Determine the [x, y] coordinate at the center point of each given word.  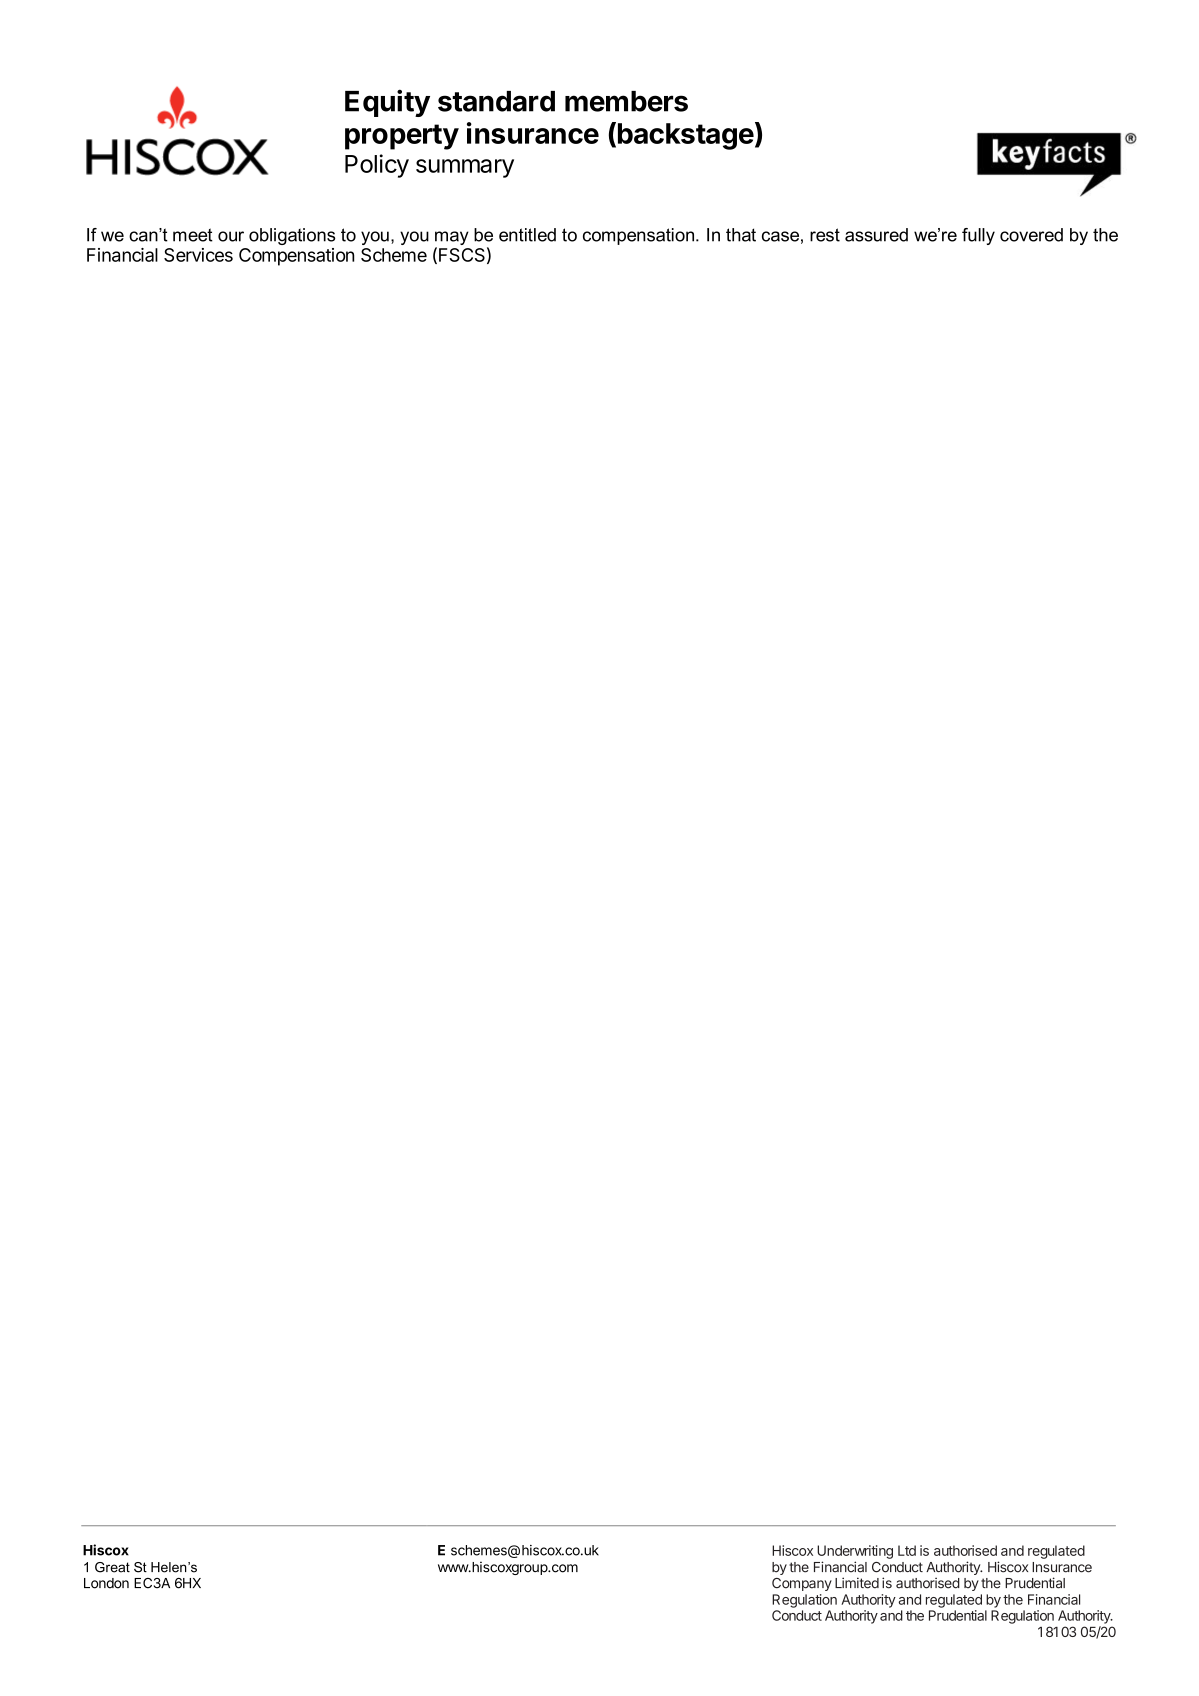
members [626, 101]
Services [198, 255]
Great [112, 1567]
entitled [527, 235]
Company [802, 1584]
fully [978, 236]
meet [193, 235]
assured [876, 235]
